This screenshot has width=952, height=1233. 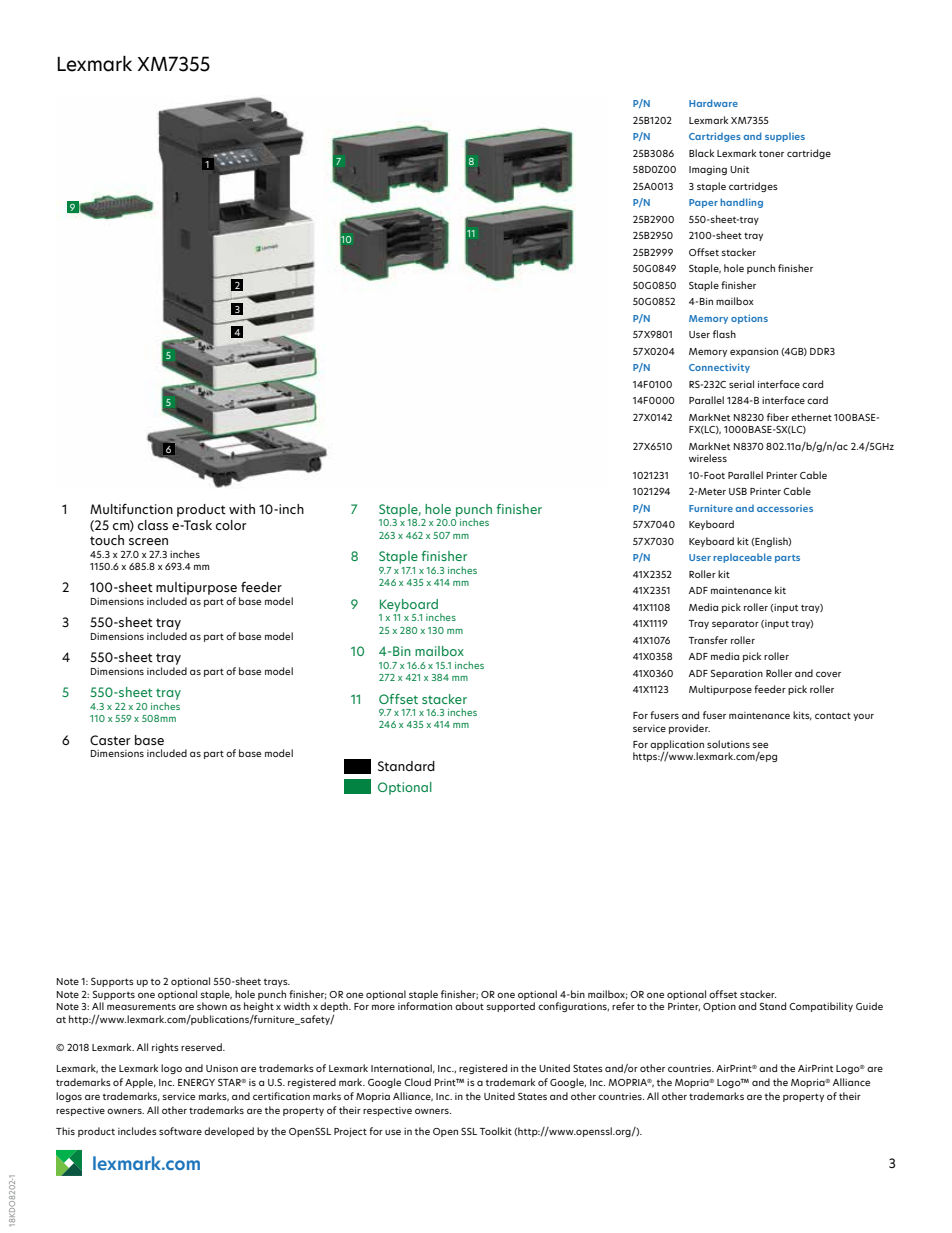 What do you see at coordinates (701, 153) in the screenshot?
I see `Black` at bounding box center [701, 153].
